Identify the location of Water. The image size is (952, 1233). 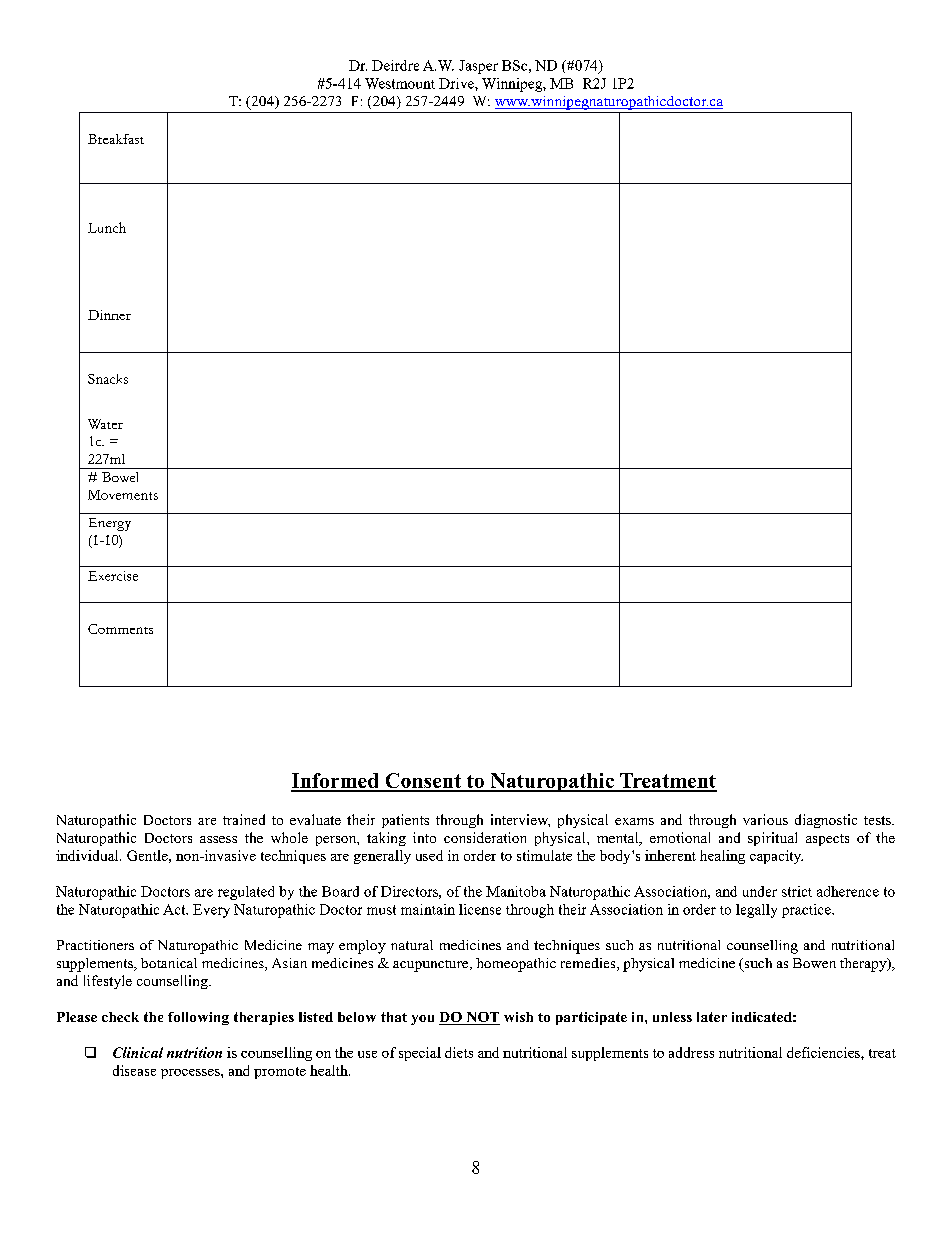
(105, 424).
